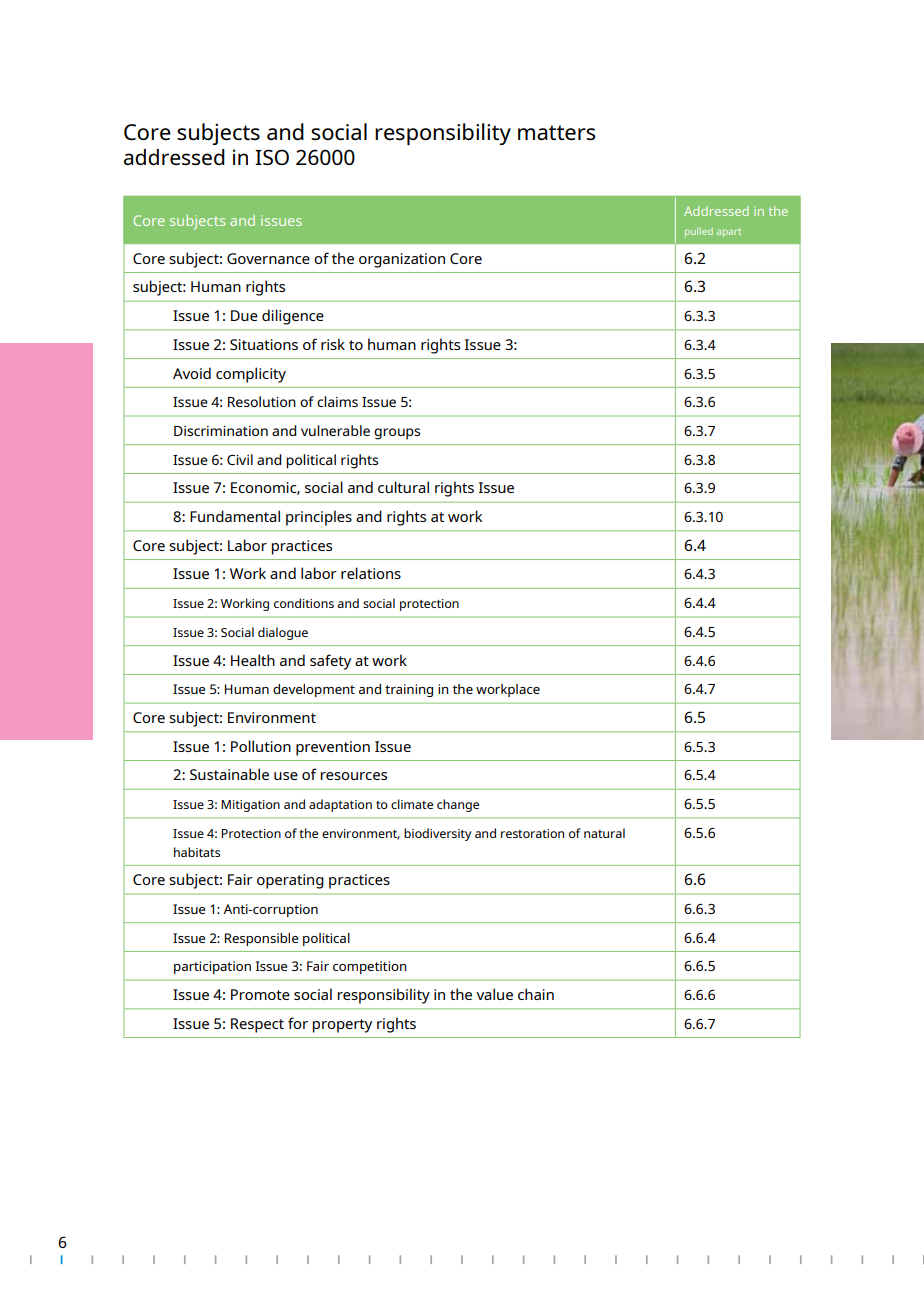 The image size is (924, 1308). I want to click on natural, so click(604, 833).
